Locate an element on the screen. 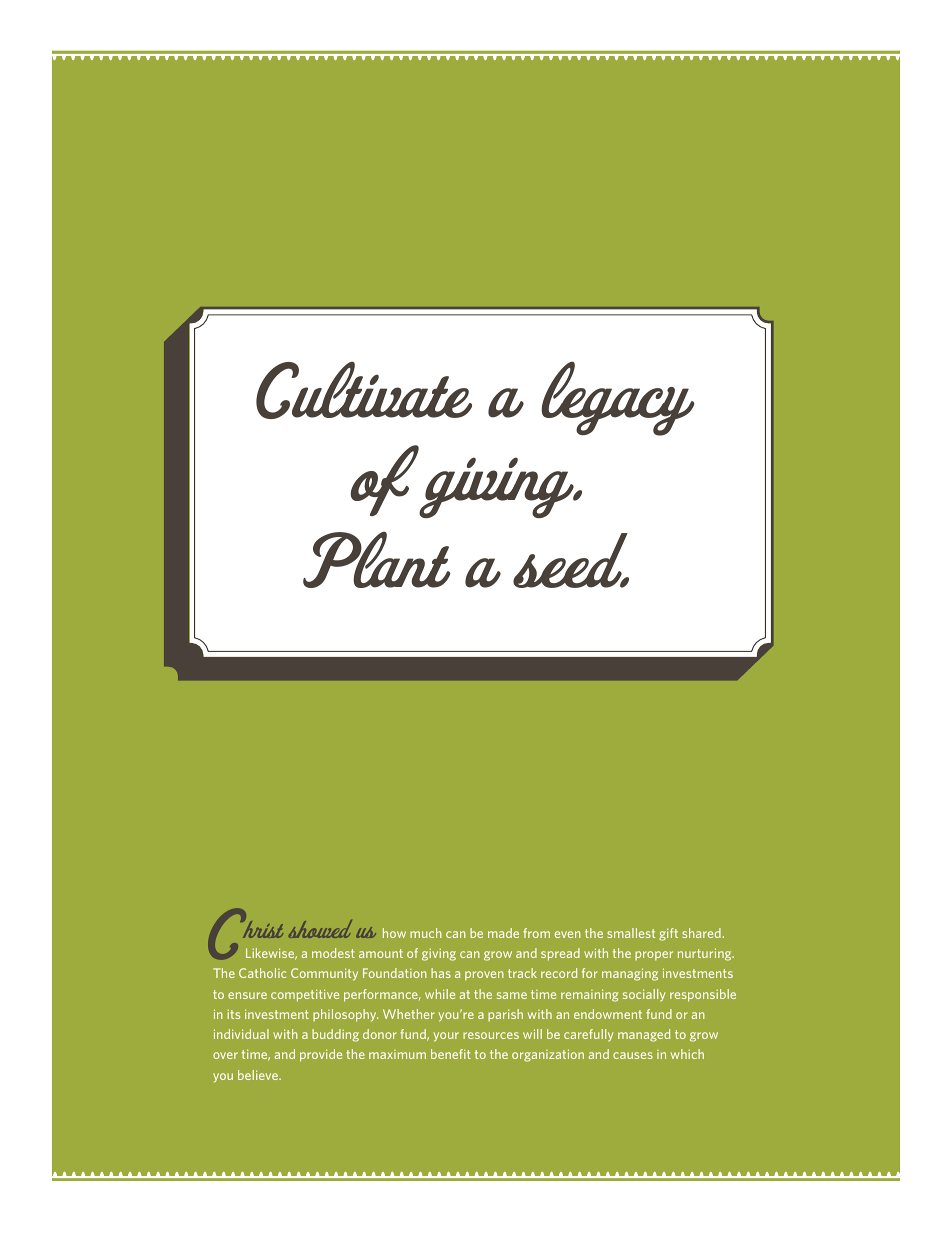  causes is located at coordinates (633, 1055).
